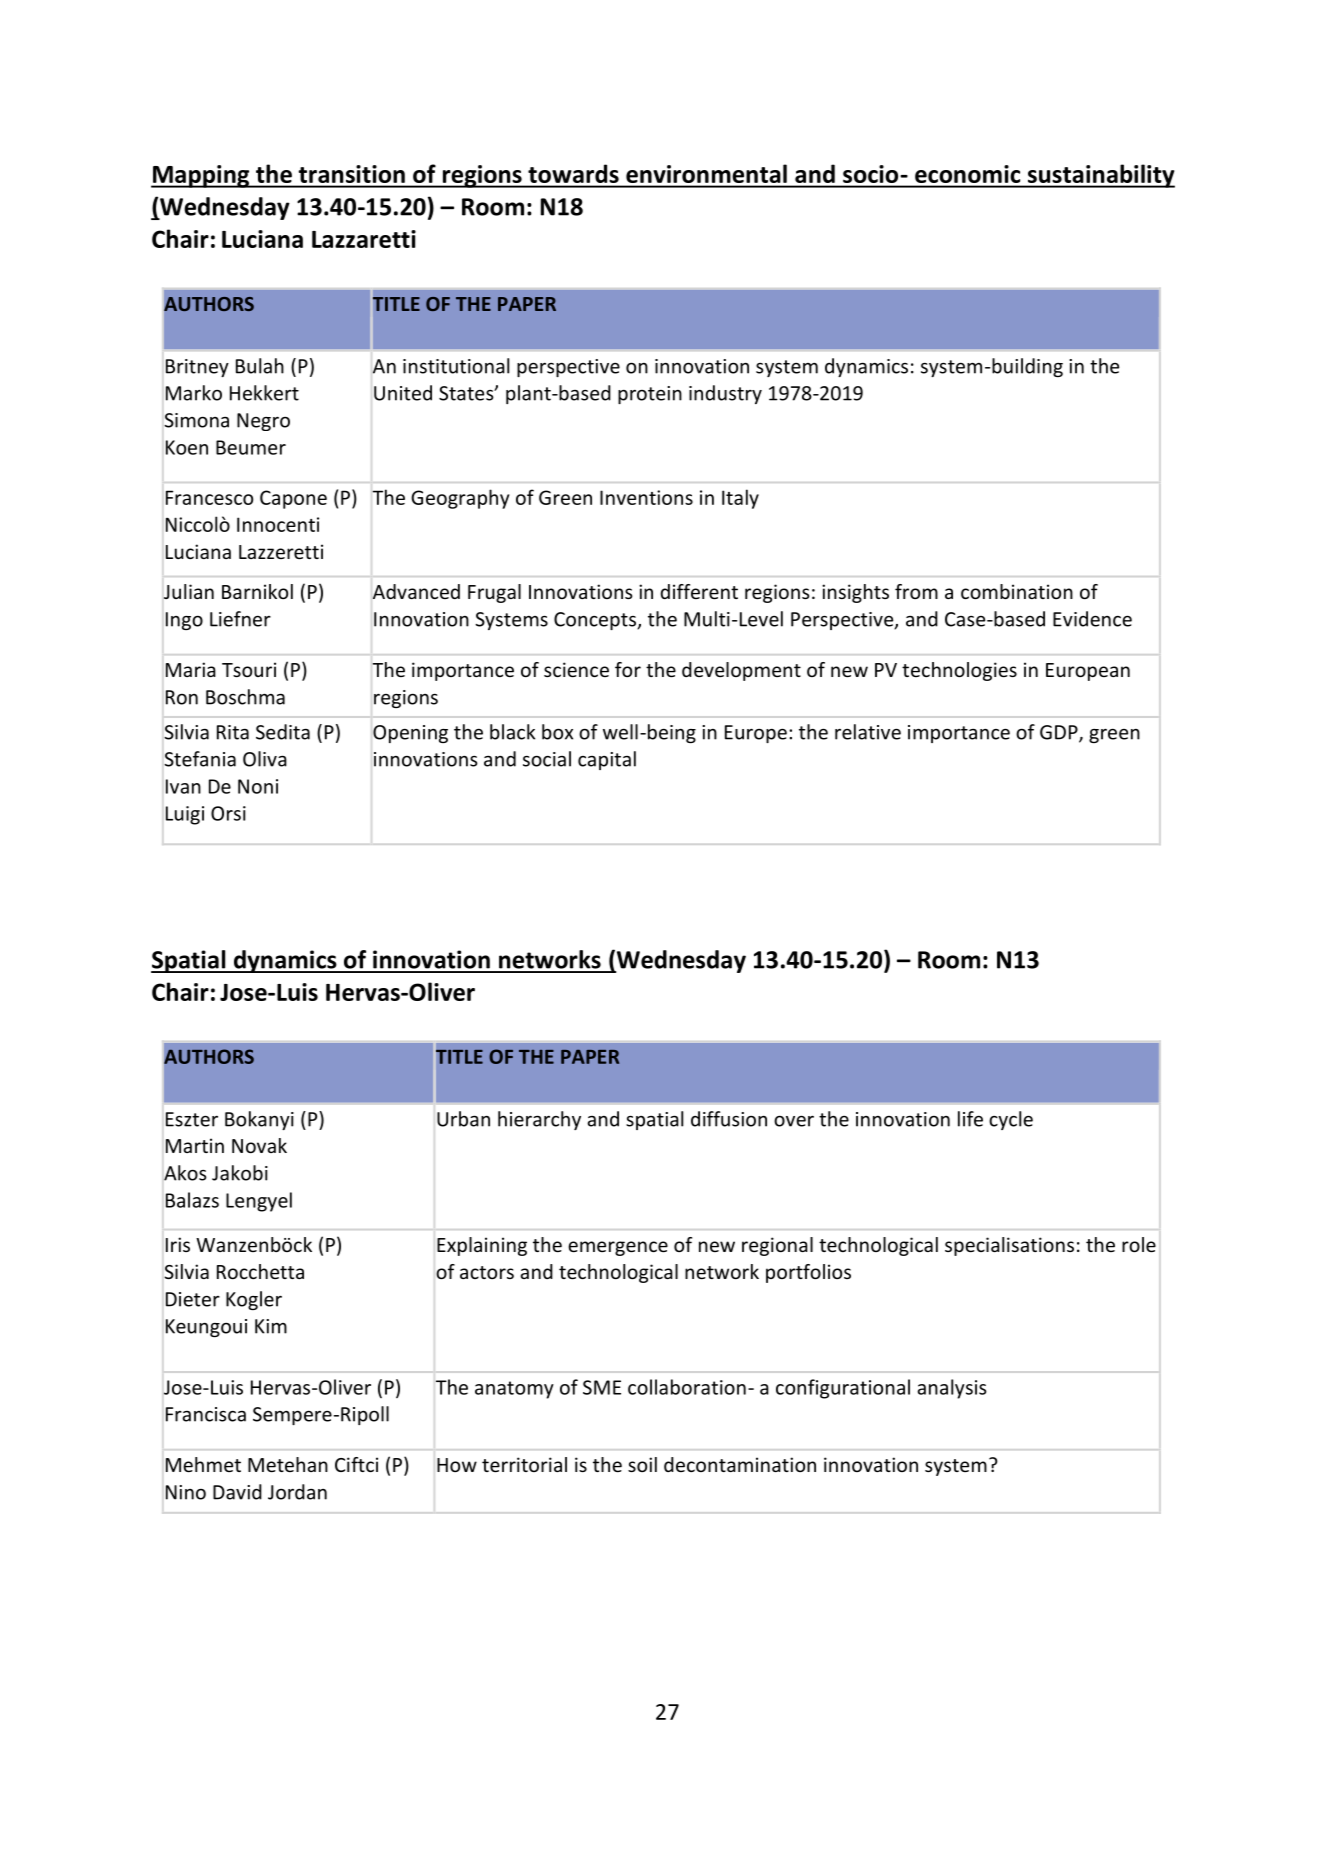  Describe the element at coordinates (1011, 1120) in the screenshot. I see `cycle` at that location.
